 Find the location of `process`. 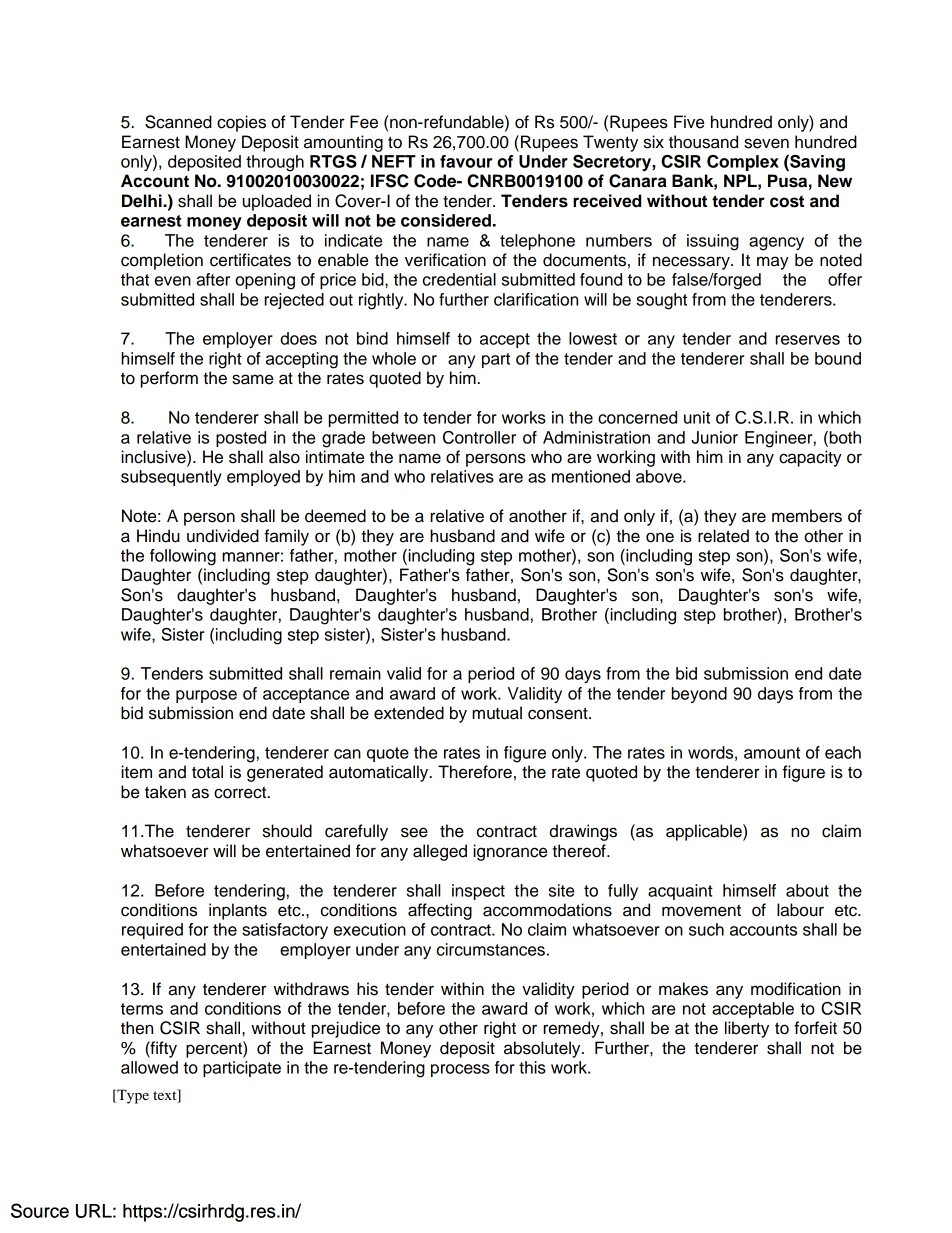

process is located at coordinates (460, 1070).
